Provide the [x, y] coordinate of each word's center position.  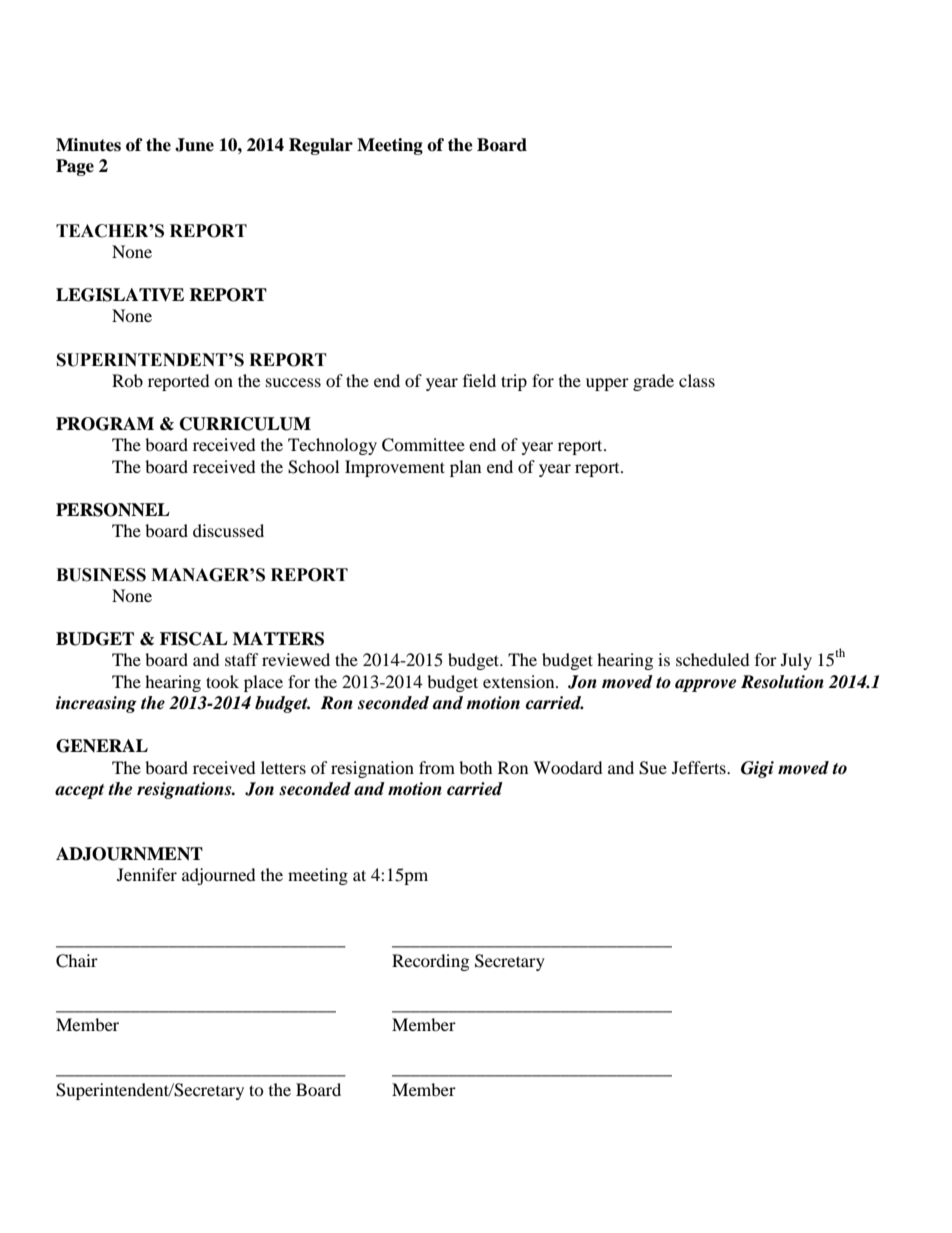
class [697, 380]
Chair [77, 961]
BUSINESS [101, 575]
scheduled [713, 659]
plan [465, 468]
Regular [321, 146]
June [194, 145]
